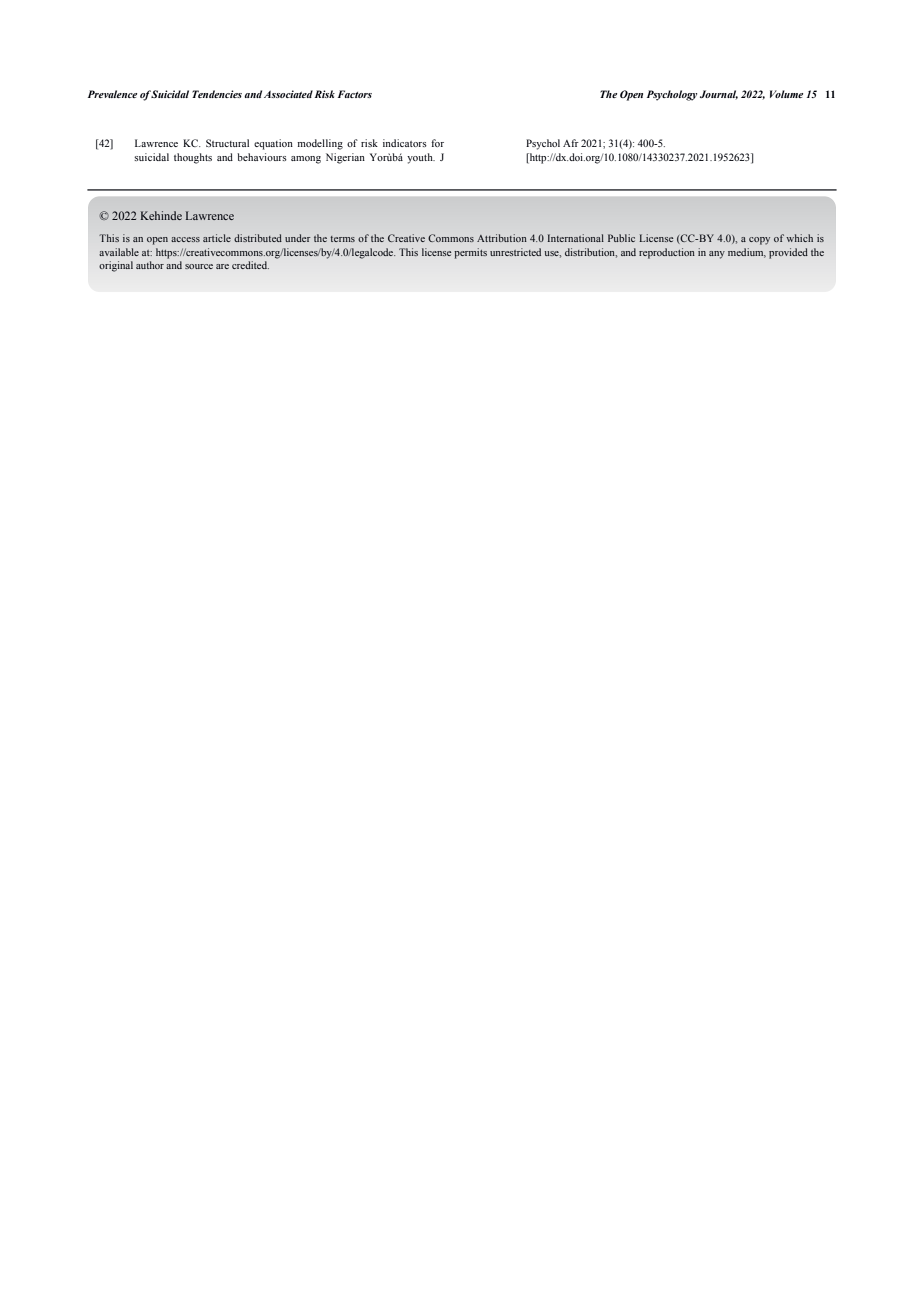 This screenshot has width=924, height=1308. Describe the element at coordinates (470, 253) in the screenshot. I see `permits` at that location.
